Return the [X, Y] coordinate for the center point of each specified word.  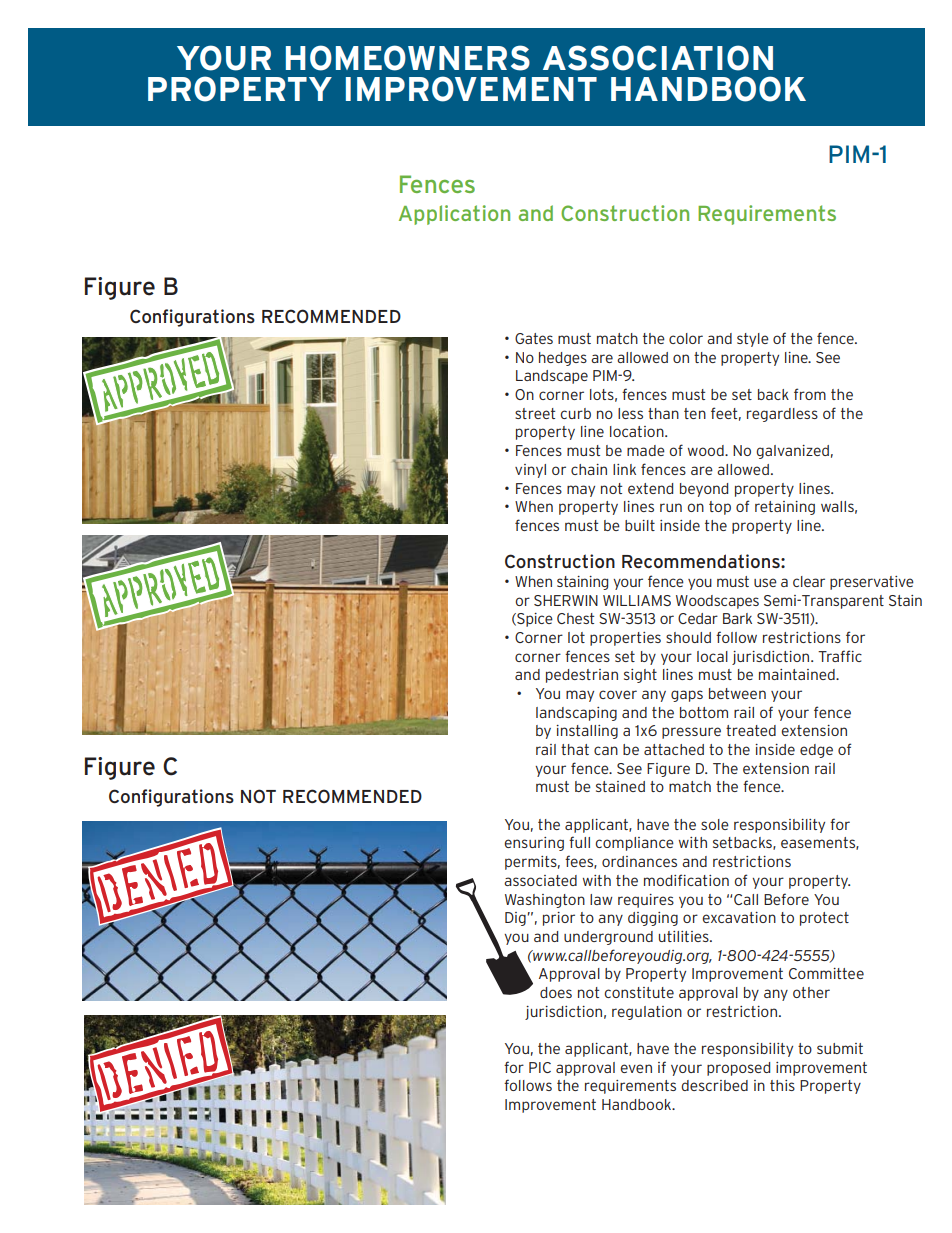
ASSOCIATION [658, 58]
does [556, 992]
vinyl [530, 471]
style [753, 340]
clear [809, 581]
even [636, 1068]
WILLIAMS [637, 600]
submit [840, 1048]
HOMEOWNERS [408, 58]
